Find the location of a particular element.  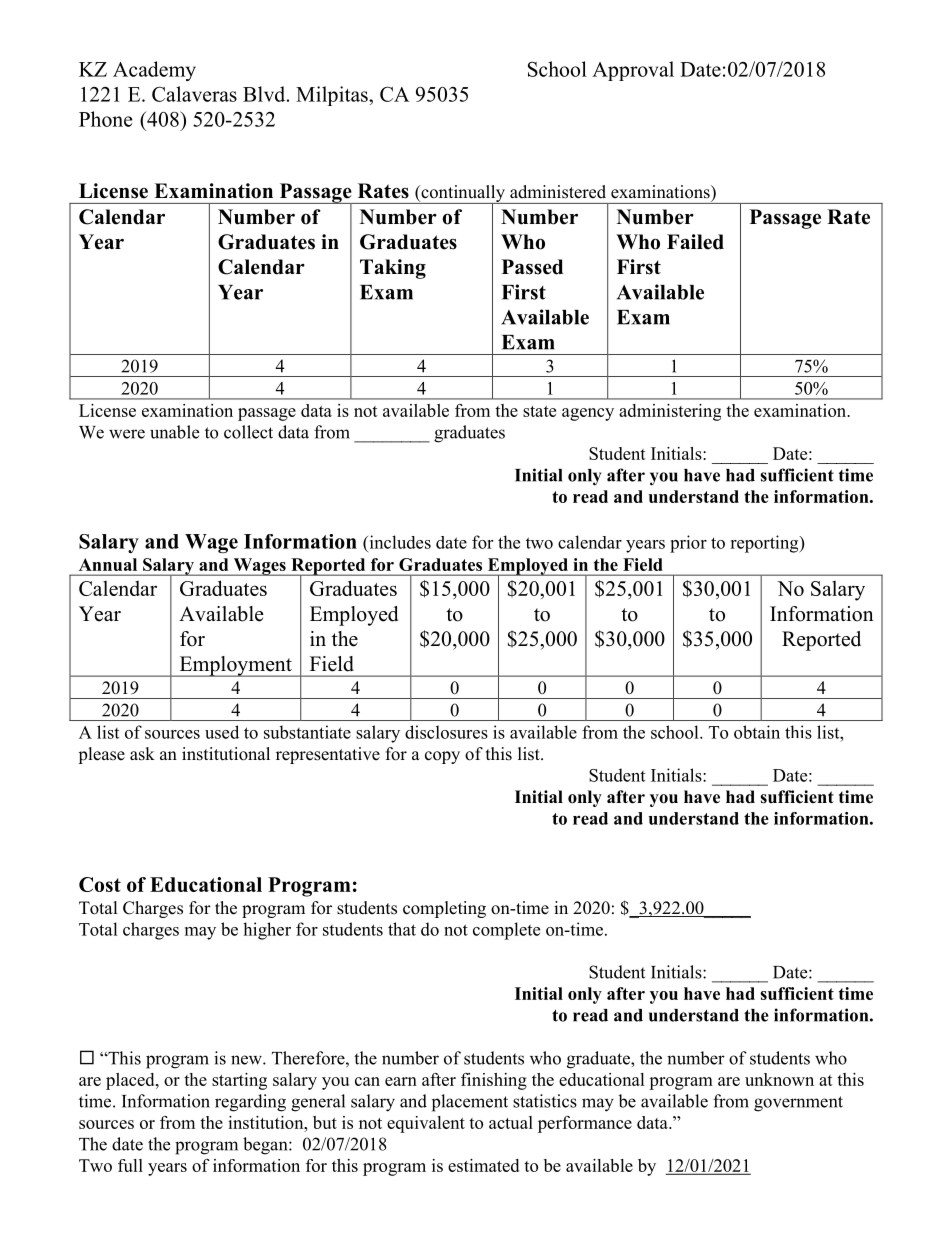

Academy is located at coordinates (154, 71).
